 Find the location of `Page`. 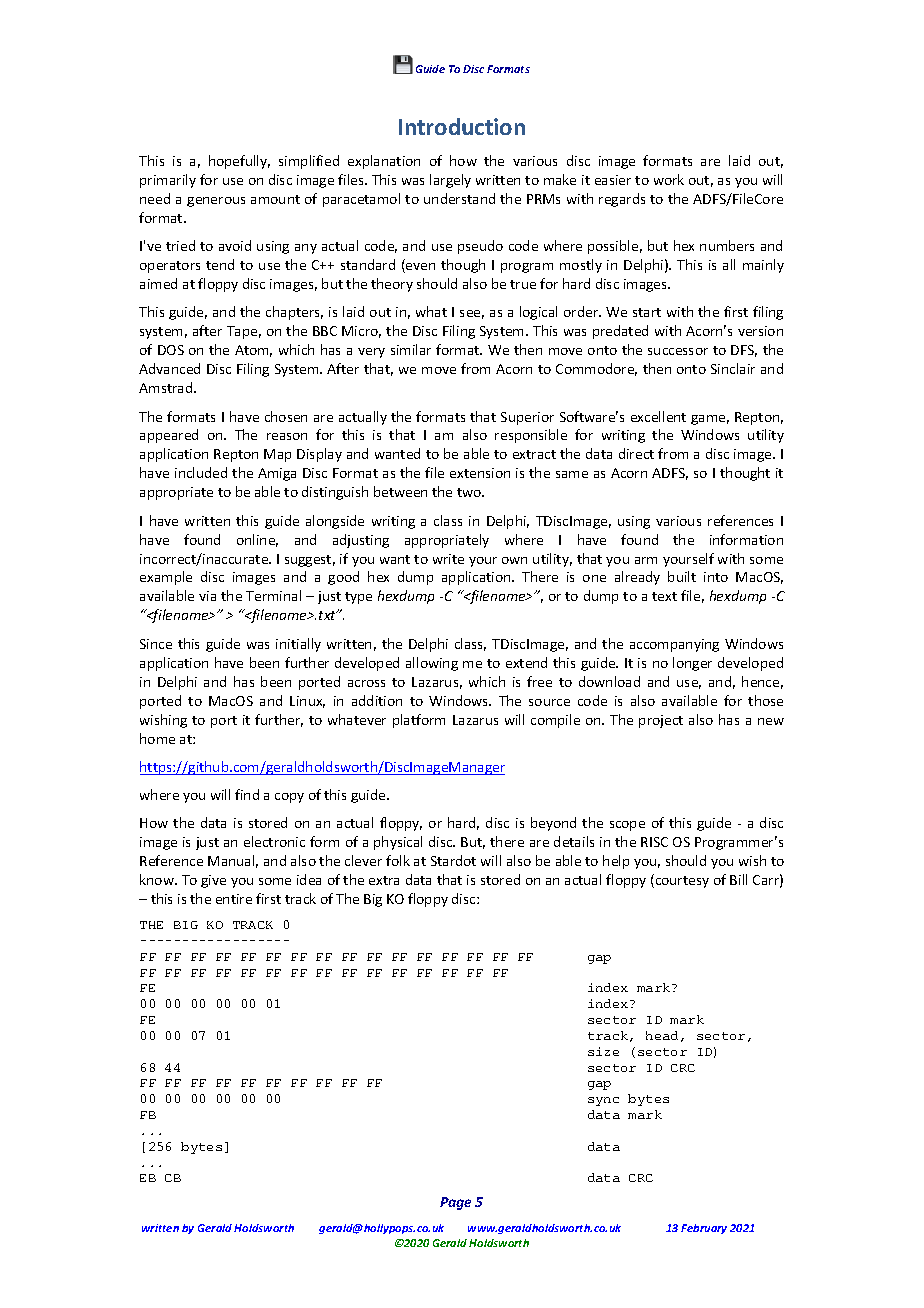

Page is located at coordinates (455, 1203).
